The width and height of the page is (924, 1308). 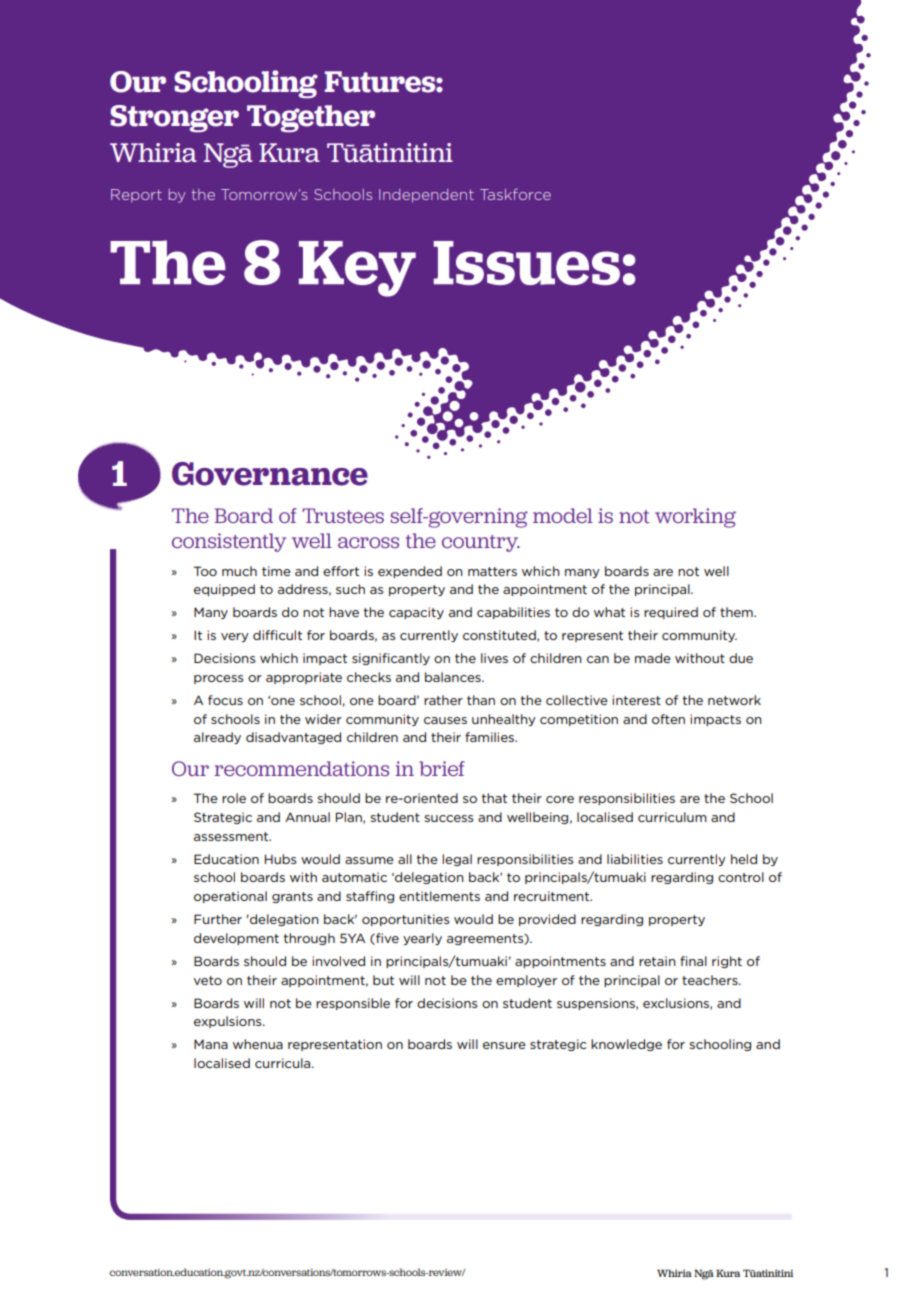 What do you see at coordinates (357, 269) in the page?
I see `Key` at bounding box center [357, 269].
